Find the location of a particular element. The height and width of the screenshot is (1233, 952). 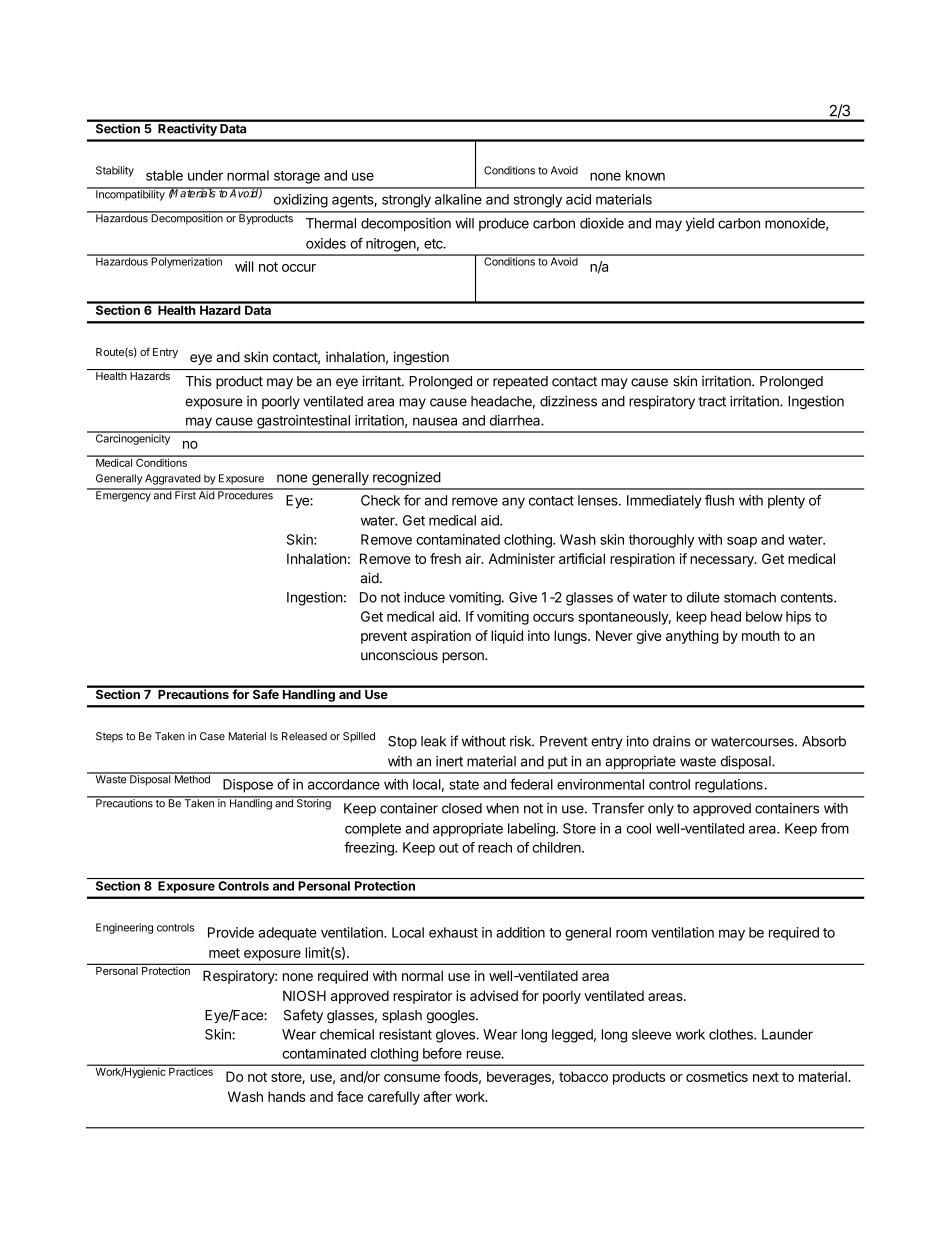

regulations is located at coordinates (730, 786).
